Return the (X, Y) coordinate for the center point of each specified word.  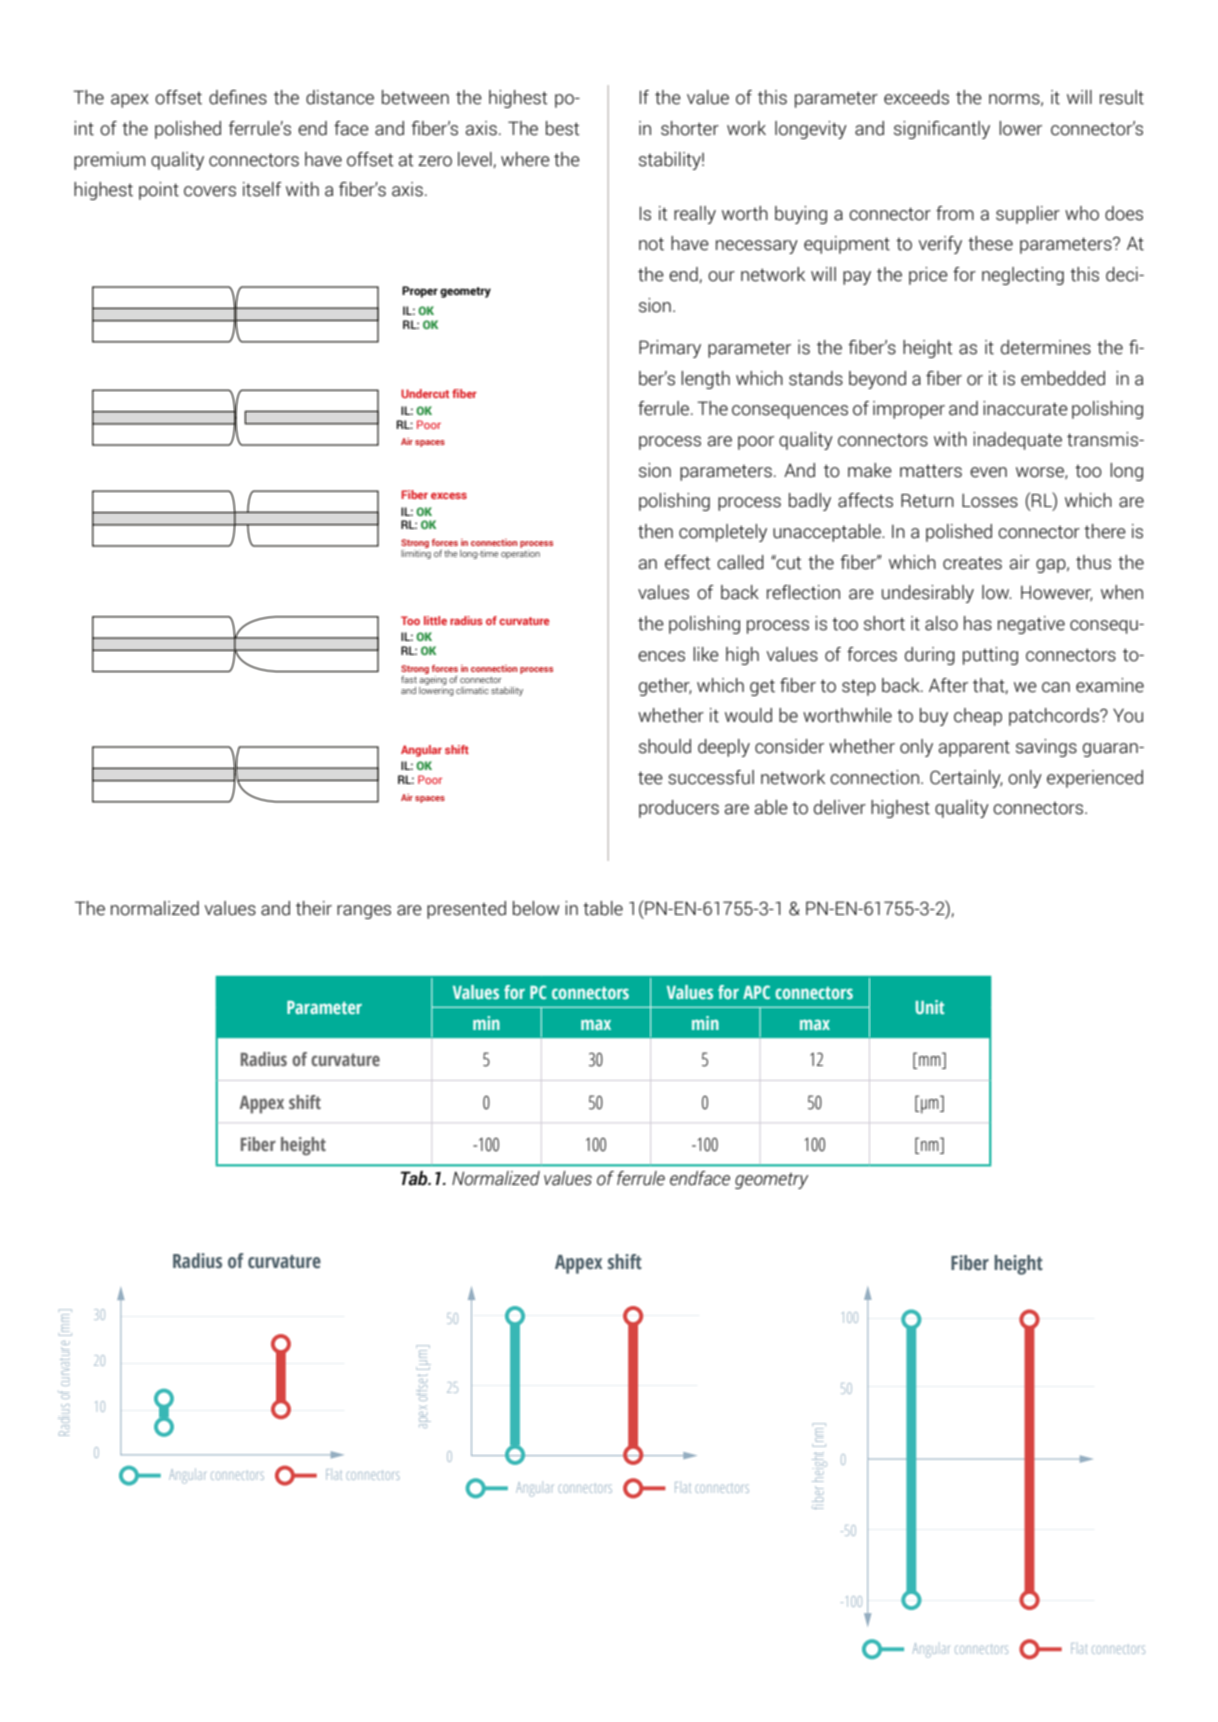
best (563, 128)
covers (210, 191)
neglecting (1023, 276)
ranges (364, 912)
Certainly (966, 779)
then (655, 531)
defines (238, 97)
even (988, 472)
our (721, 276)
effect (688, 562)
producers (679, 809)
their (314, 908)
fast (409, 679)
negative (1031, 625)
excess (449, 496)
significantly (942, 130)
